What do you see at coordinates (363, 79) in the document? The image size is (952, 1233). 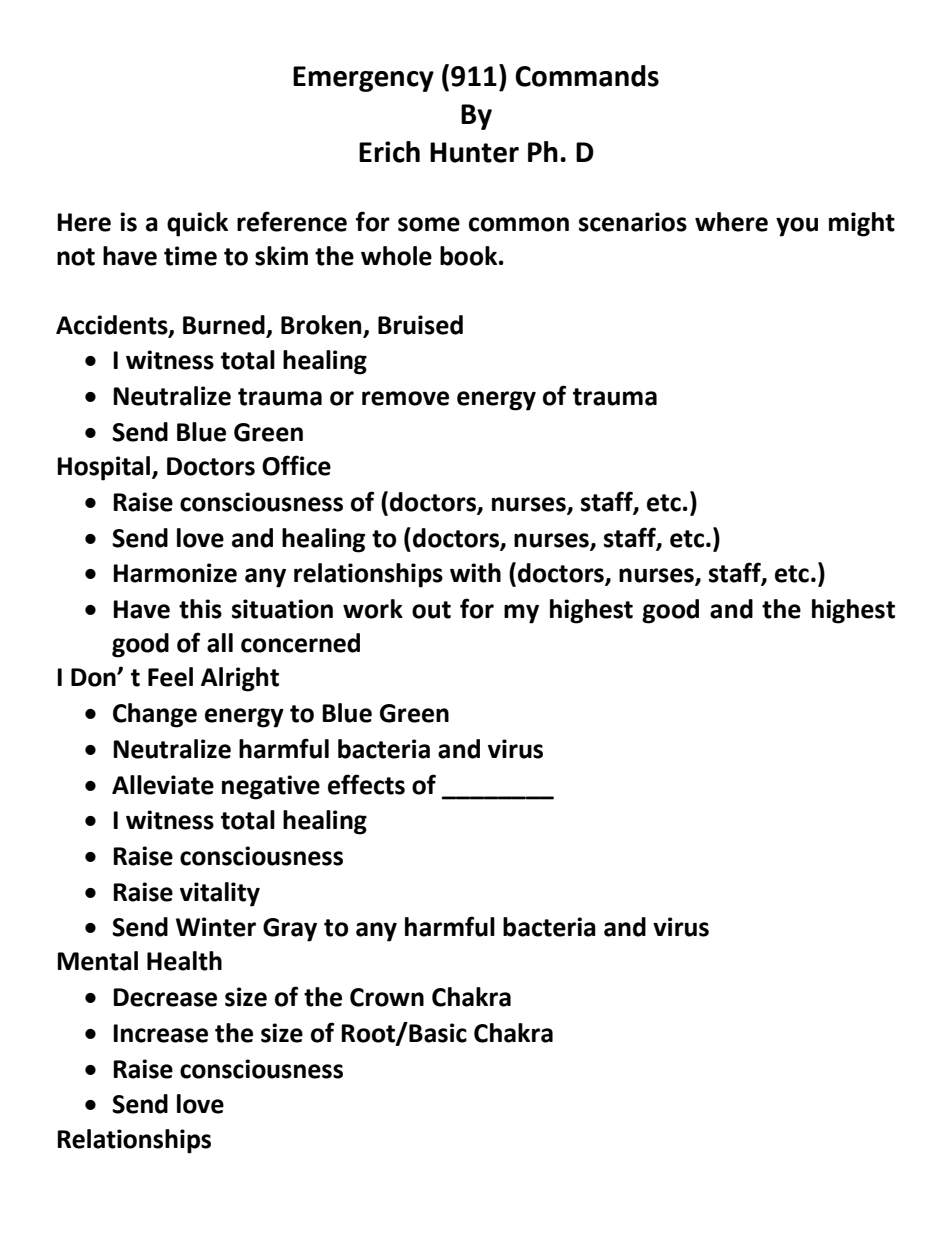 I see `Emergency` at bounding box center [363, 79].
